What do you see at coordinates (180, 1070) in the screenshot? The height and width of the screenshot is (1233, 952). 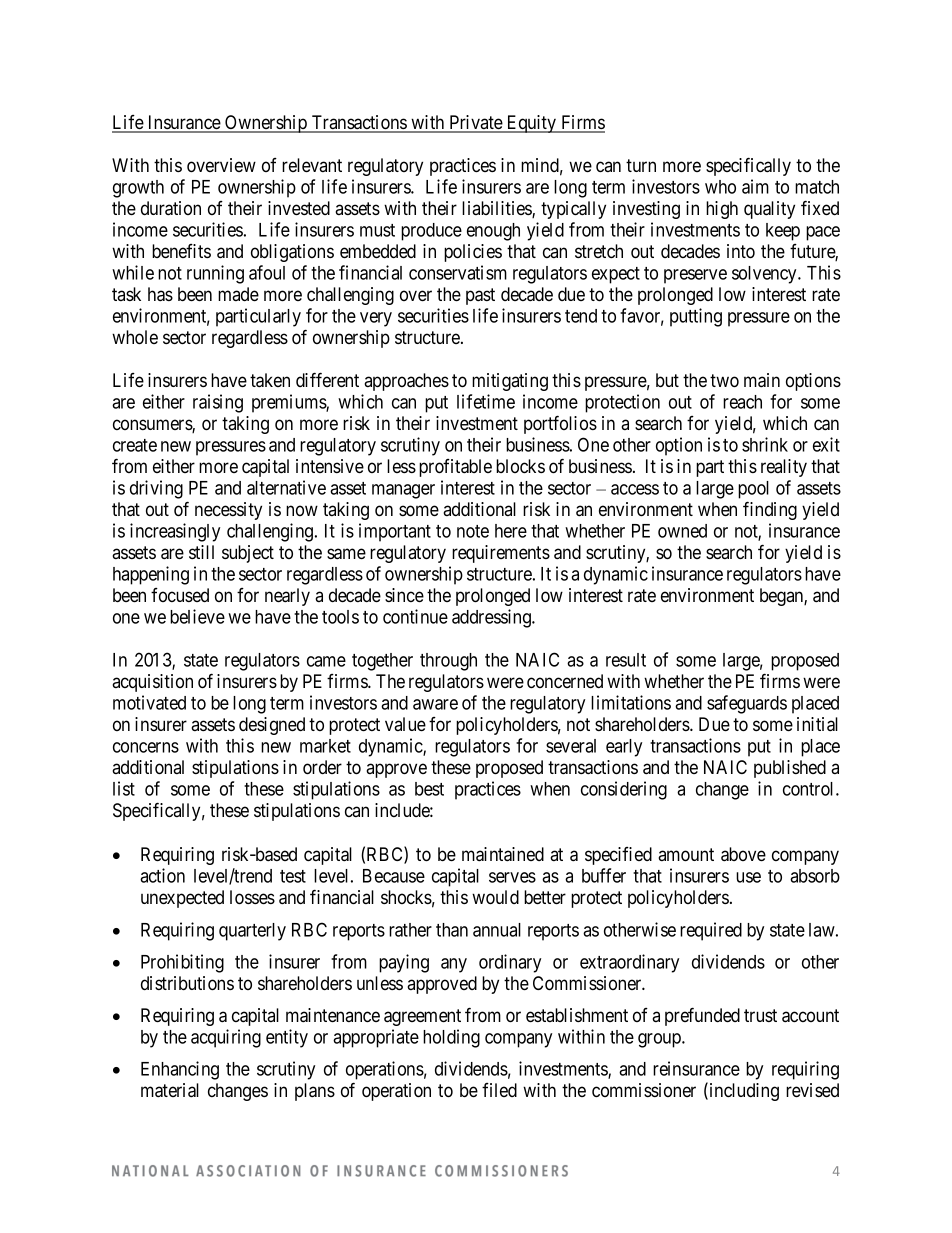 I see `Enhancing` at bounding box center [180, 1070].
